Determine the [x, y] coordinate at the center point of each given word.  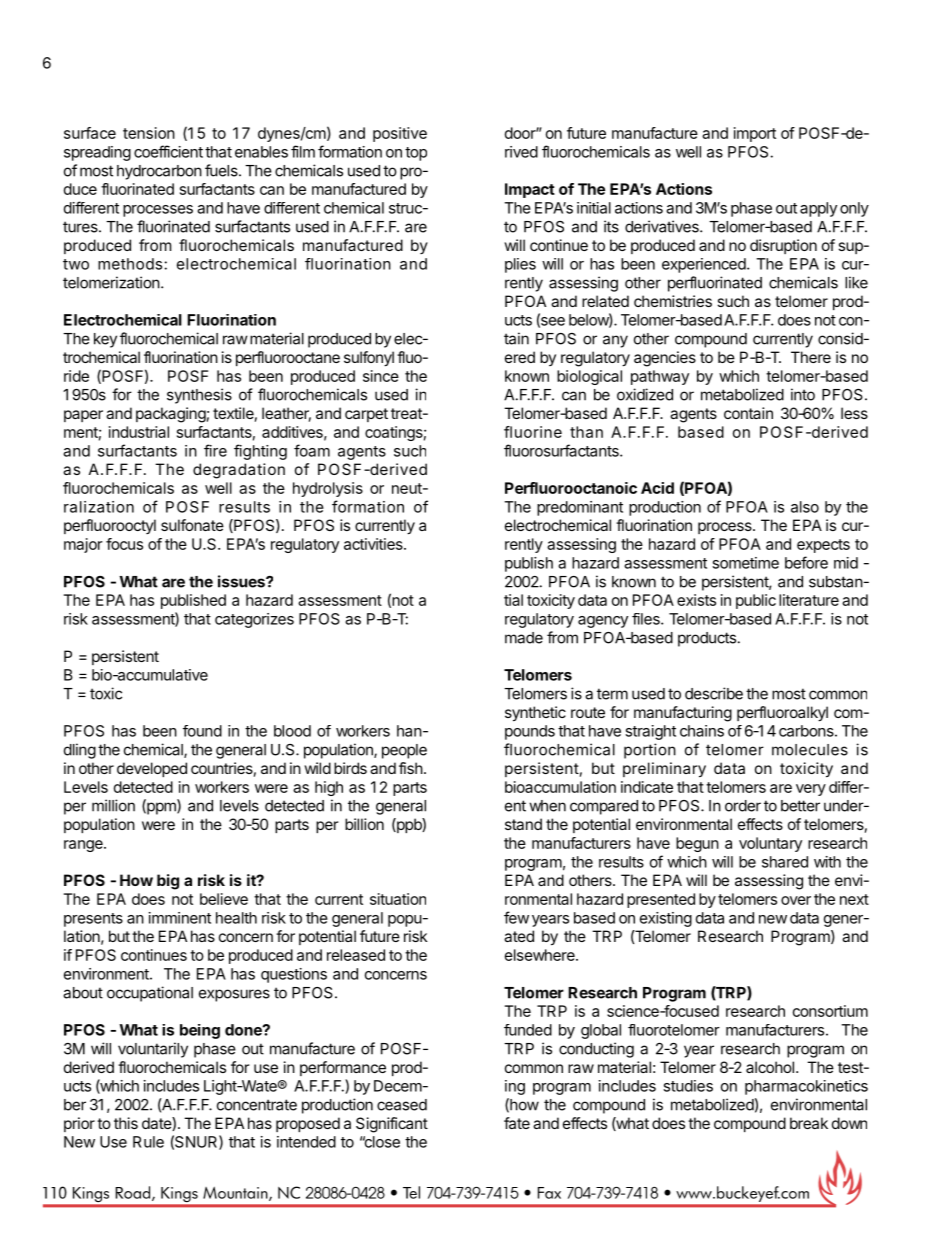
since [381, 376]
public [756, 601]
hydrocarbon [159, 172]
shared [785, 862]
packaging [171, 415]
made [524, 638]
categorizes [254, 620]
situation [398, 899]
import [755, 134]
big [168, 882]
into [803, 394]
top [416, 154]
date [157, 1124]
